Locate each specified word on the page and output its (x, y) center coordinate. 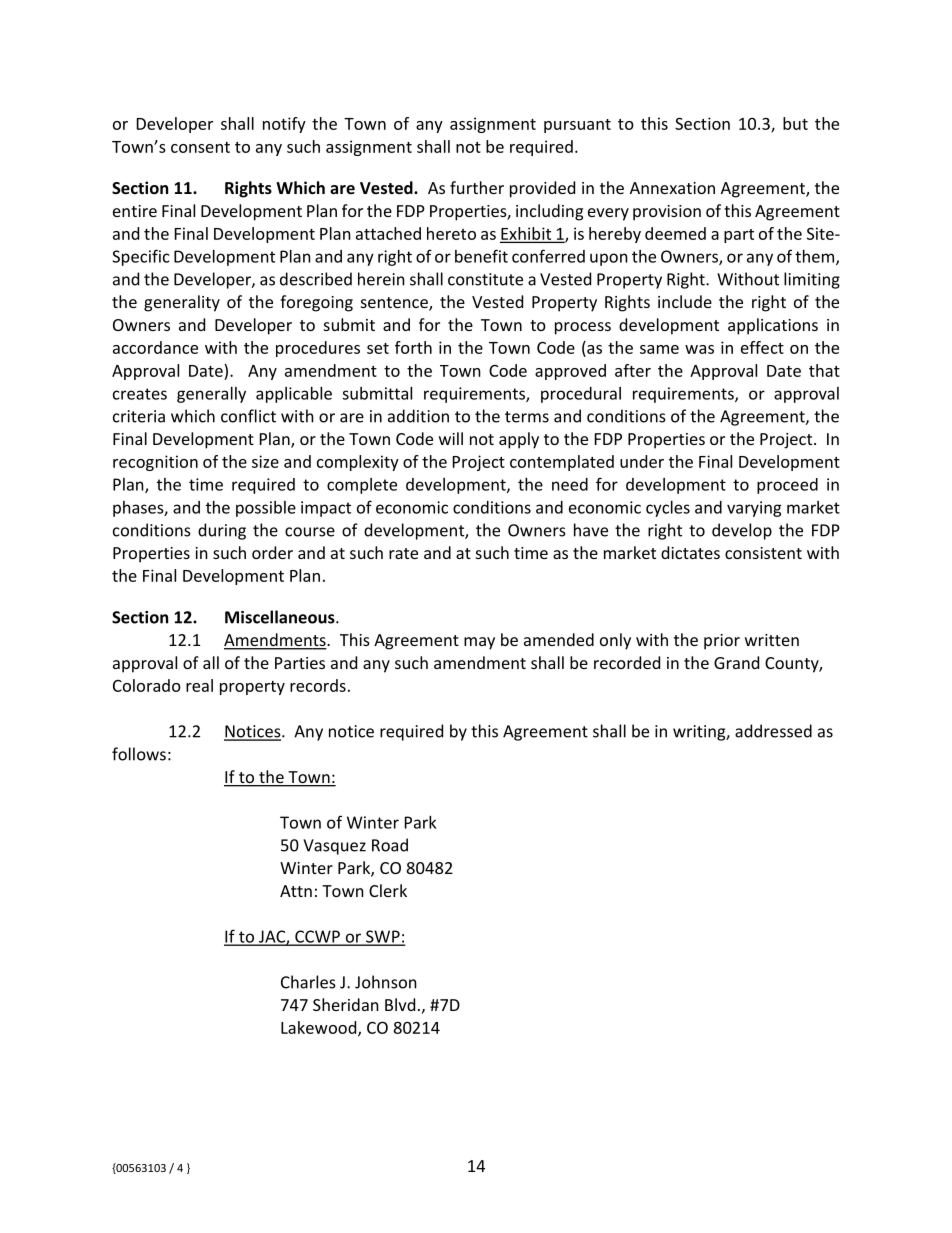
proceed (787, 486)
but (795, 123)
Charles (308, 982)
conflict (248, 416)
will (451, 438)
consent (200, 147)
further (477, 187)
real (199, 685)
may (479, 643)
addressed (773, 731)
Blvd (400, 1004)
